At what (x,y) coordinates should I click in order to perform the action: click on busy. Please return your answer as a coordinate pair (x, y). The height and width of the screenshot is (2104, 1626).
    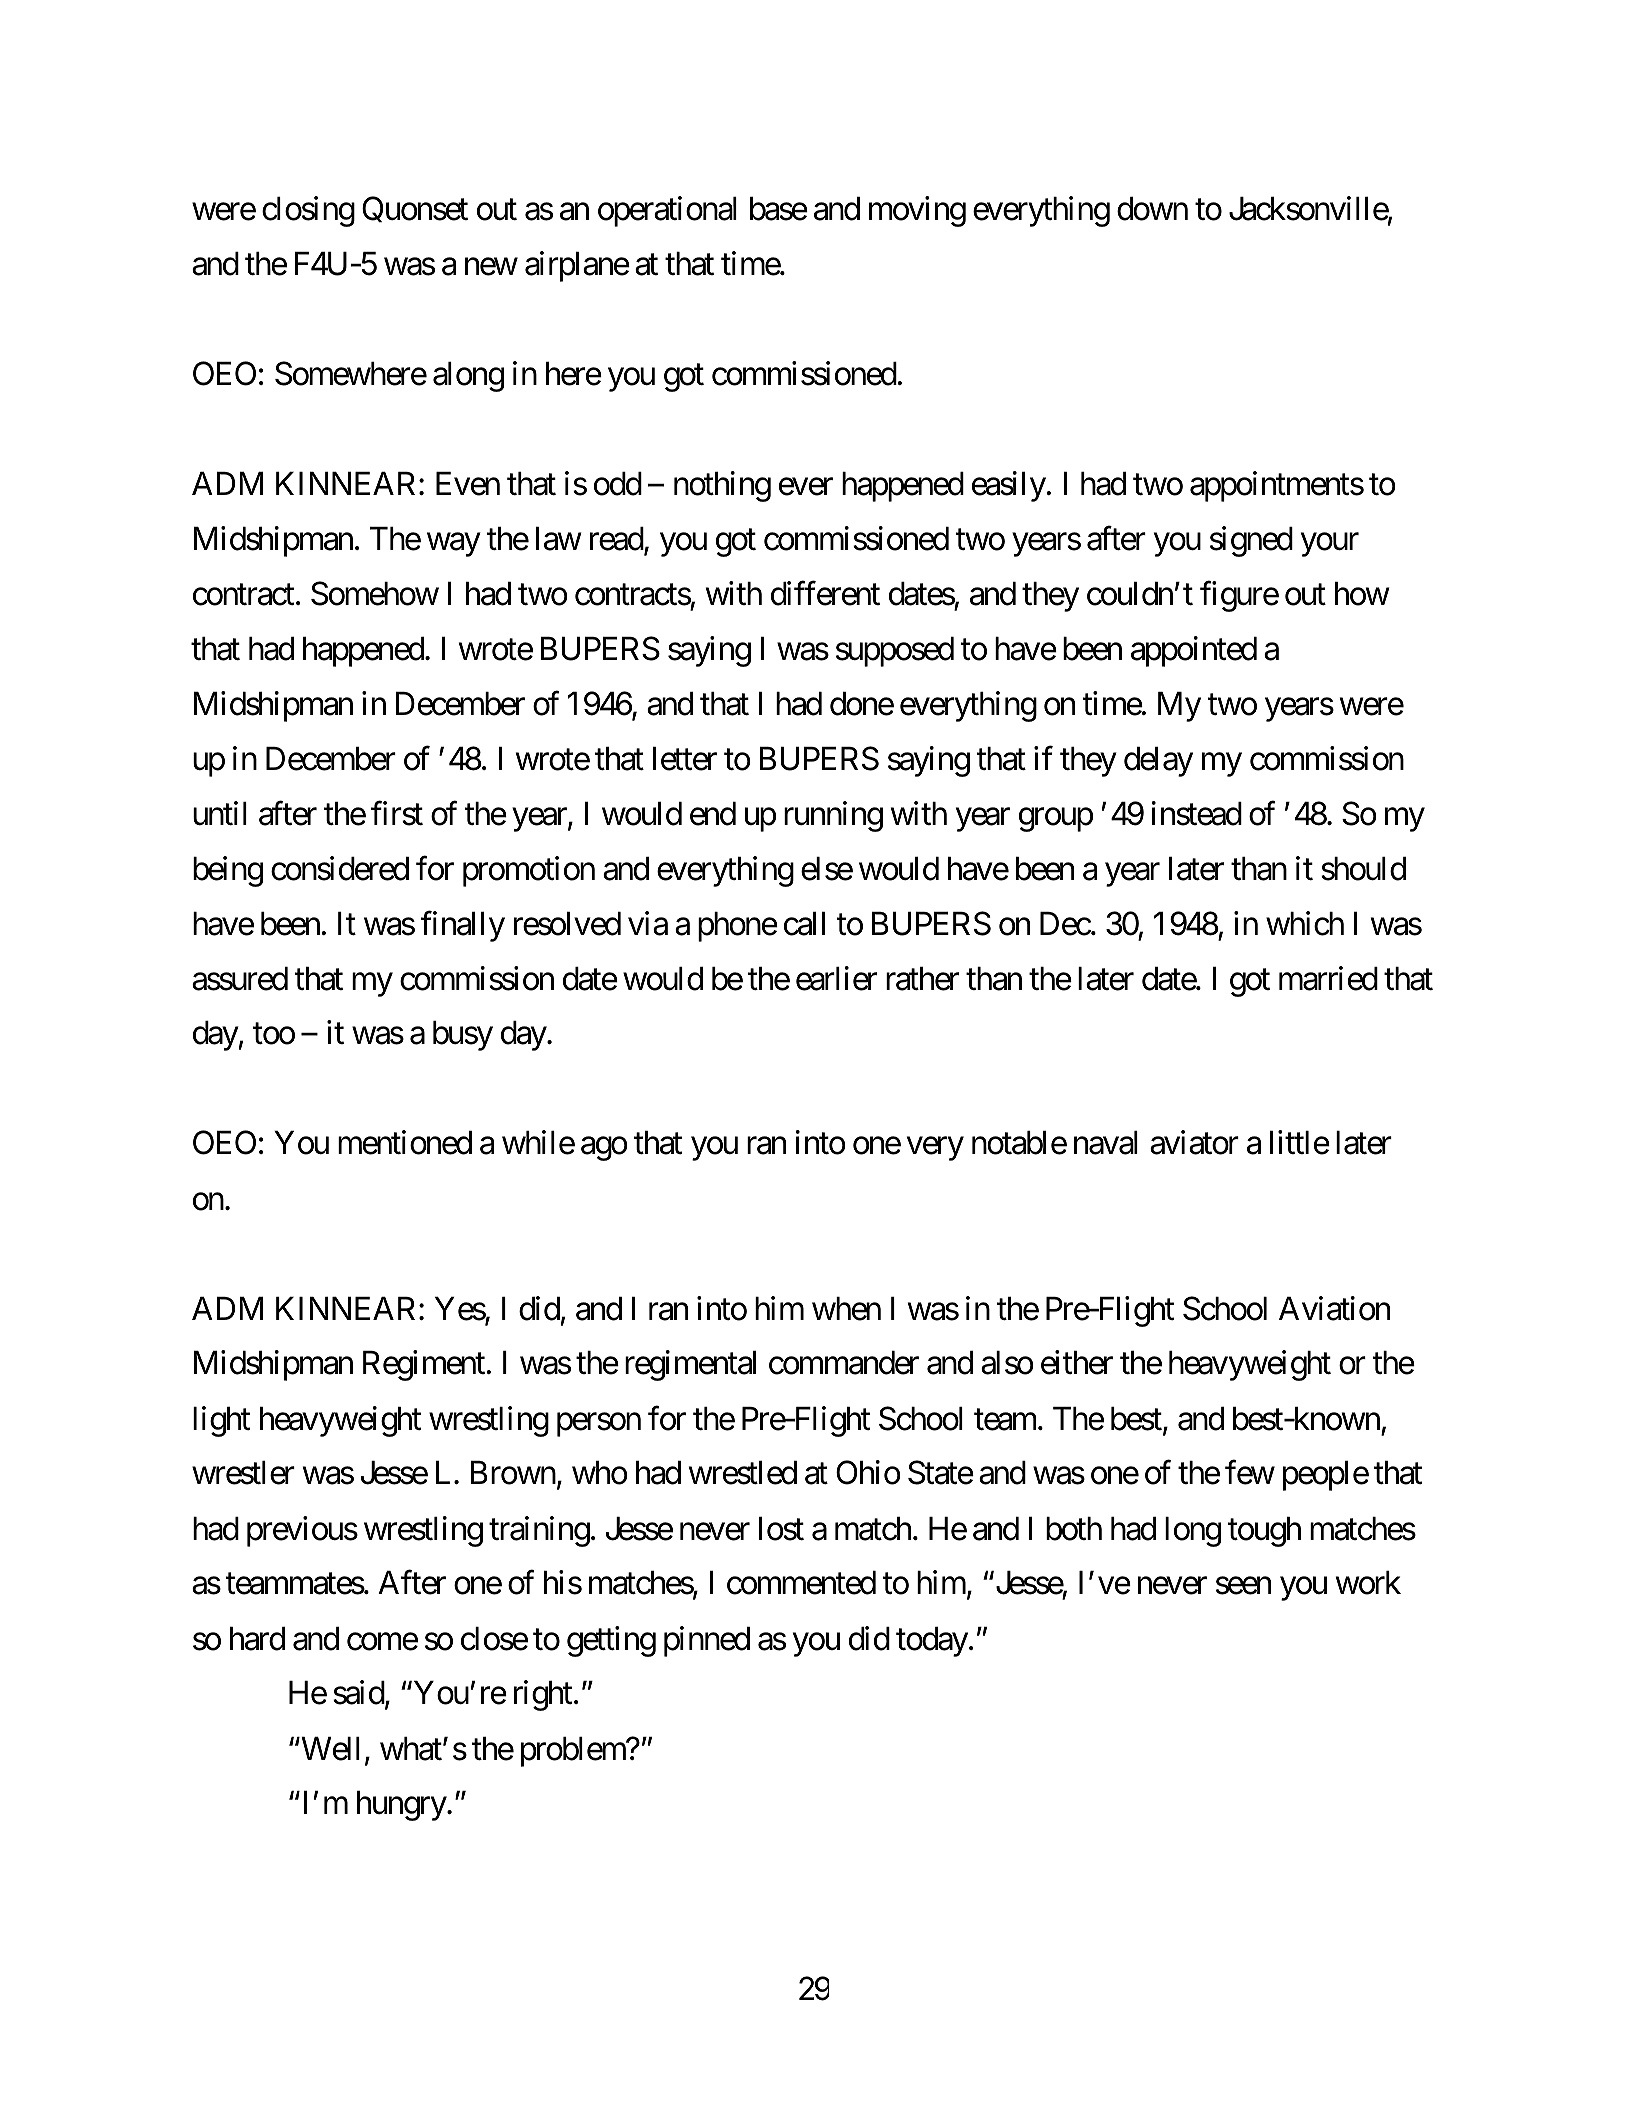
    Looking at the image, I should click on (463, 1036).
